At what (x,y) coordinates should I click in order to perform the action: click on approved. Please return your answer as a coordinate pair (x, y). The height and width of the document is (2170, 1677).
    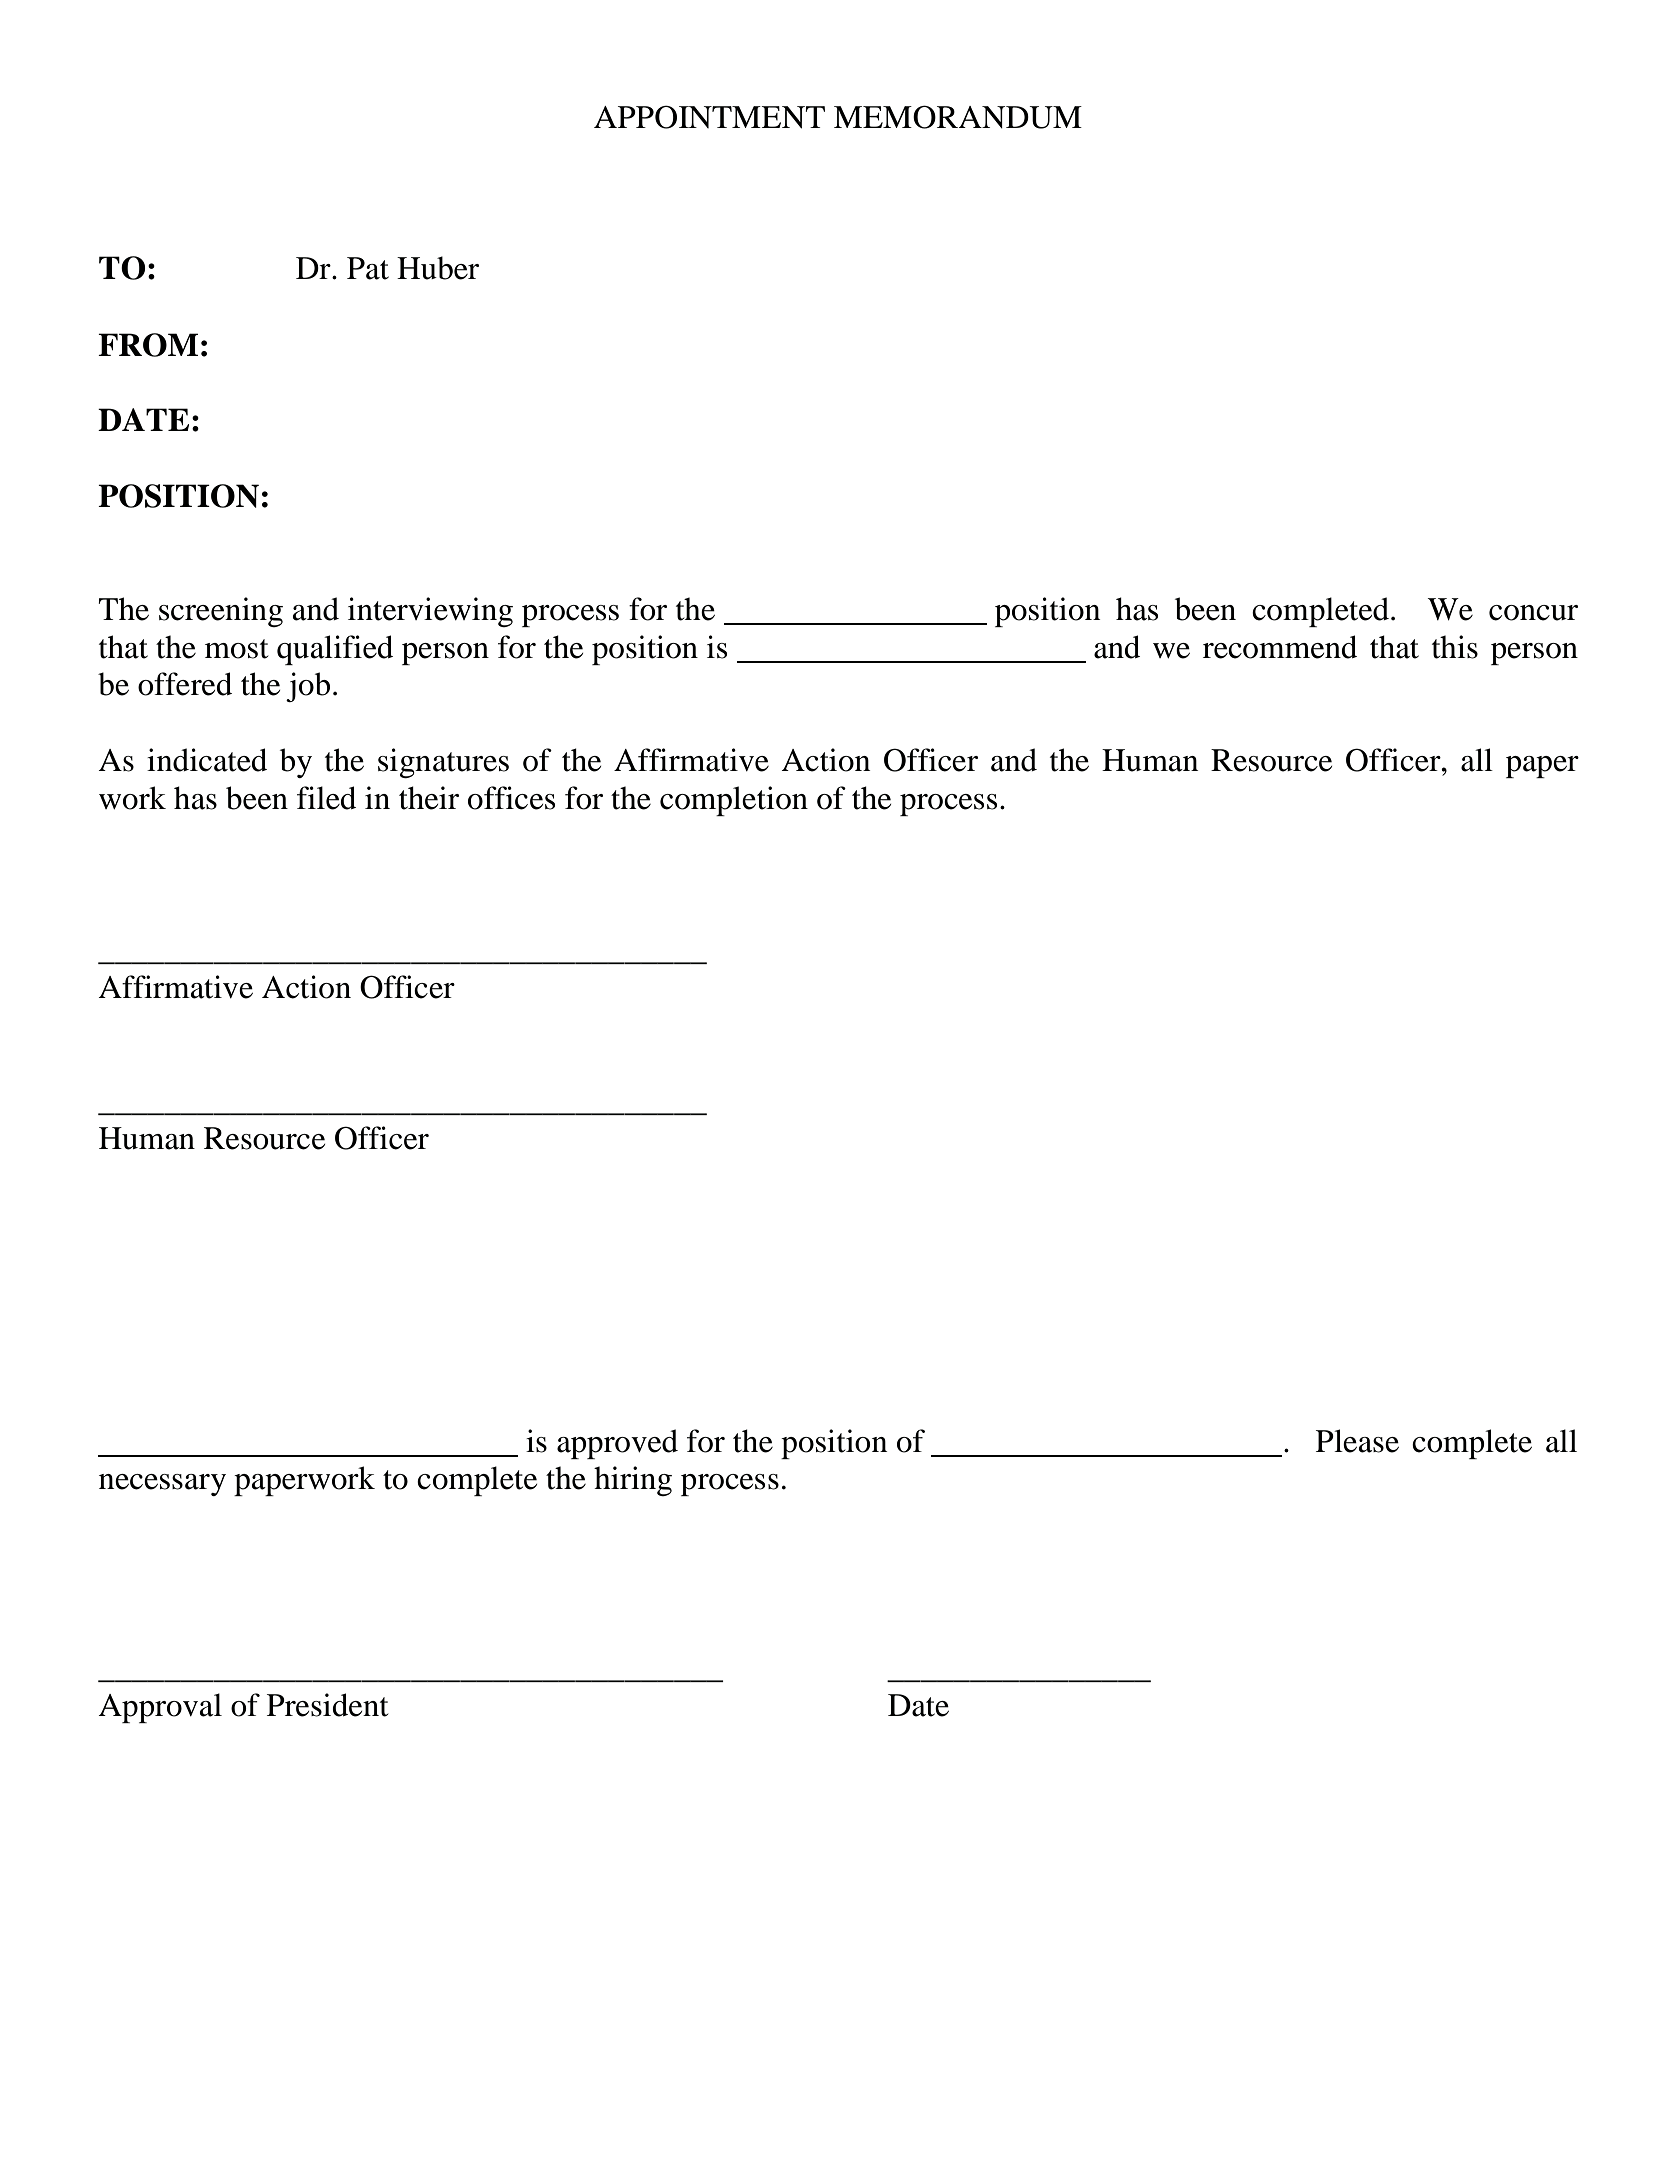
    Looking at the image, I should click on (617, 1444).
